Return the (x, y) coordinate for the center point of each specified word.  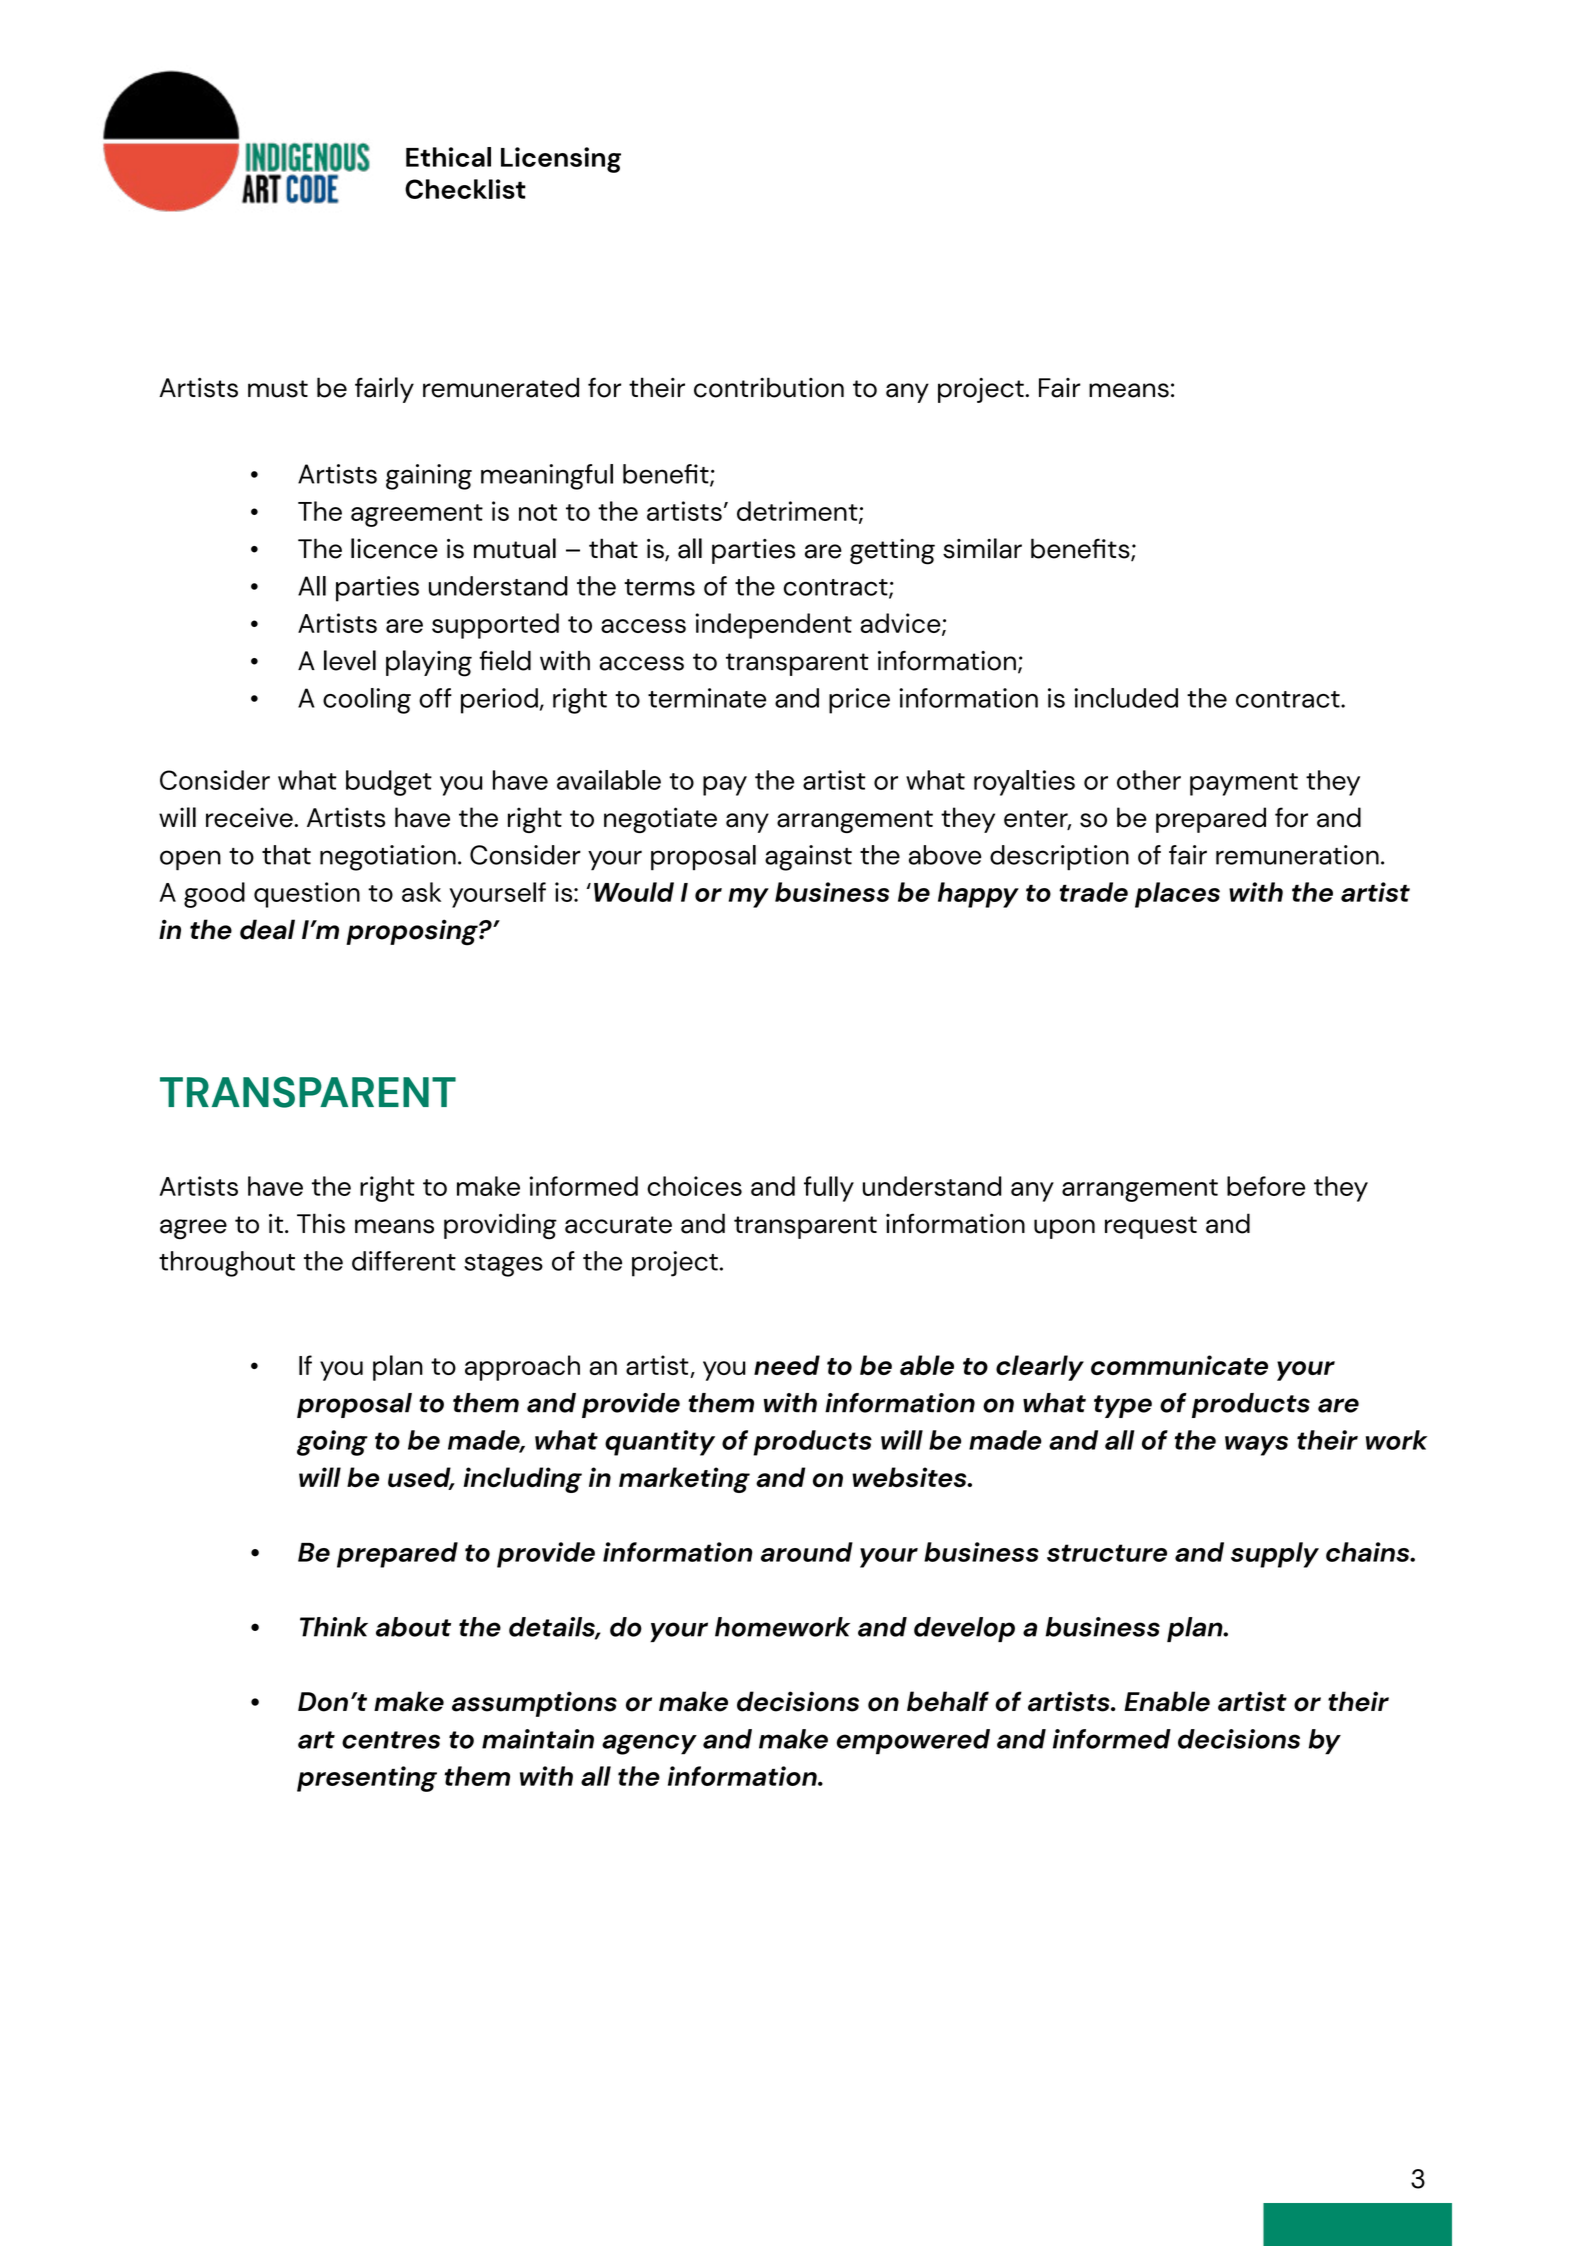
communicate (1179, 1365)
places (1177, 895)
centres (391, 1740)
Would (634, 892)
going (332, 1443)
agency (649, 1744)
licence (394, 548)
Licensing (561, 160)
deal (267, 929)
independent (774, 626)
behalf (948, 1701)
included (1126, 698)
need (787, 1365)
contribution (769, 387)
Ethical (448, 157)
